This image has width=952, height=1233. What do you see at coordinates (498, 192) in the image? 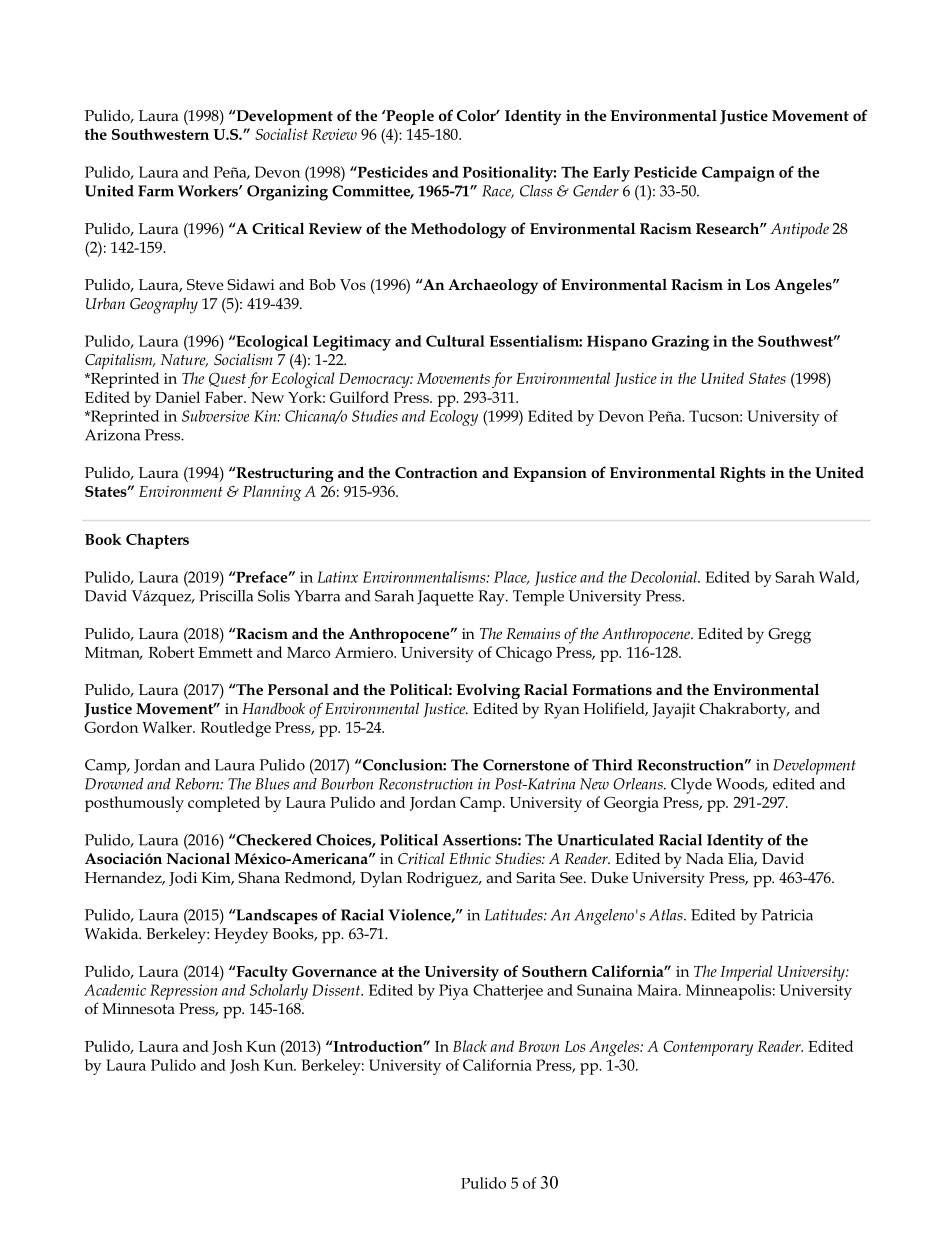
I see `Race` at bounding box center [498, 192].
